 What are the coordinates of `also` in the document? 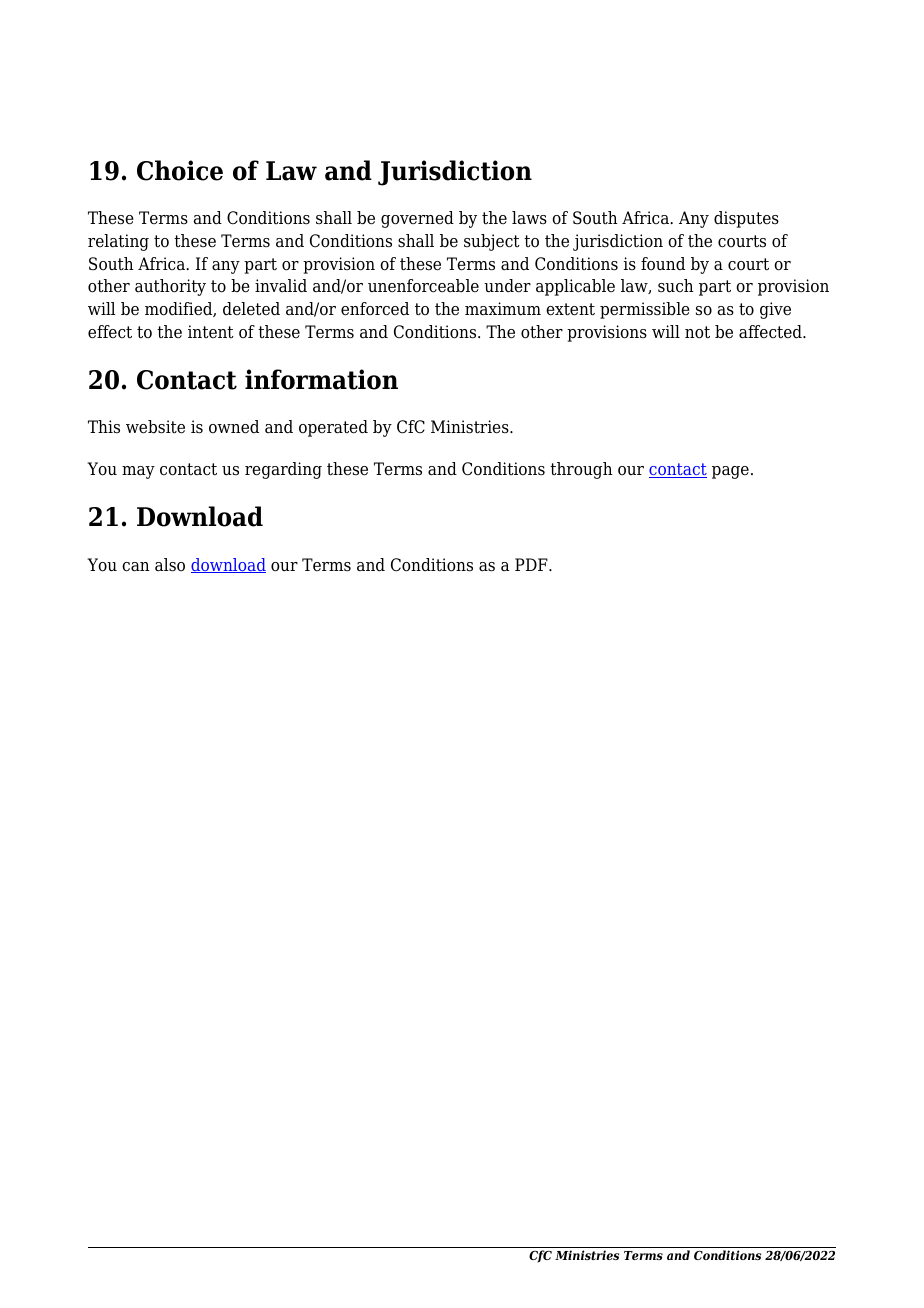 It's located at (170, 565).
